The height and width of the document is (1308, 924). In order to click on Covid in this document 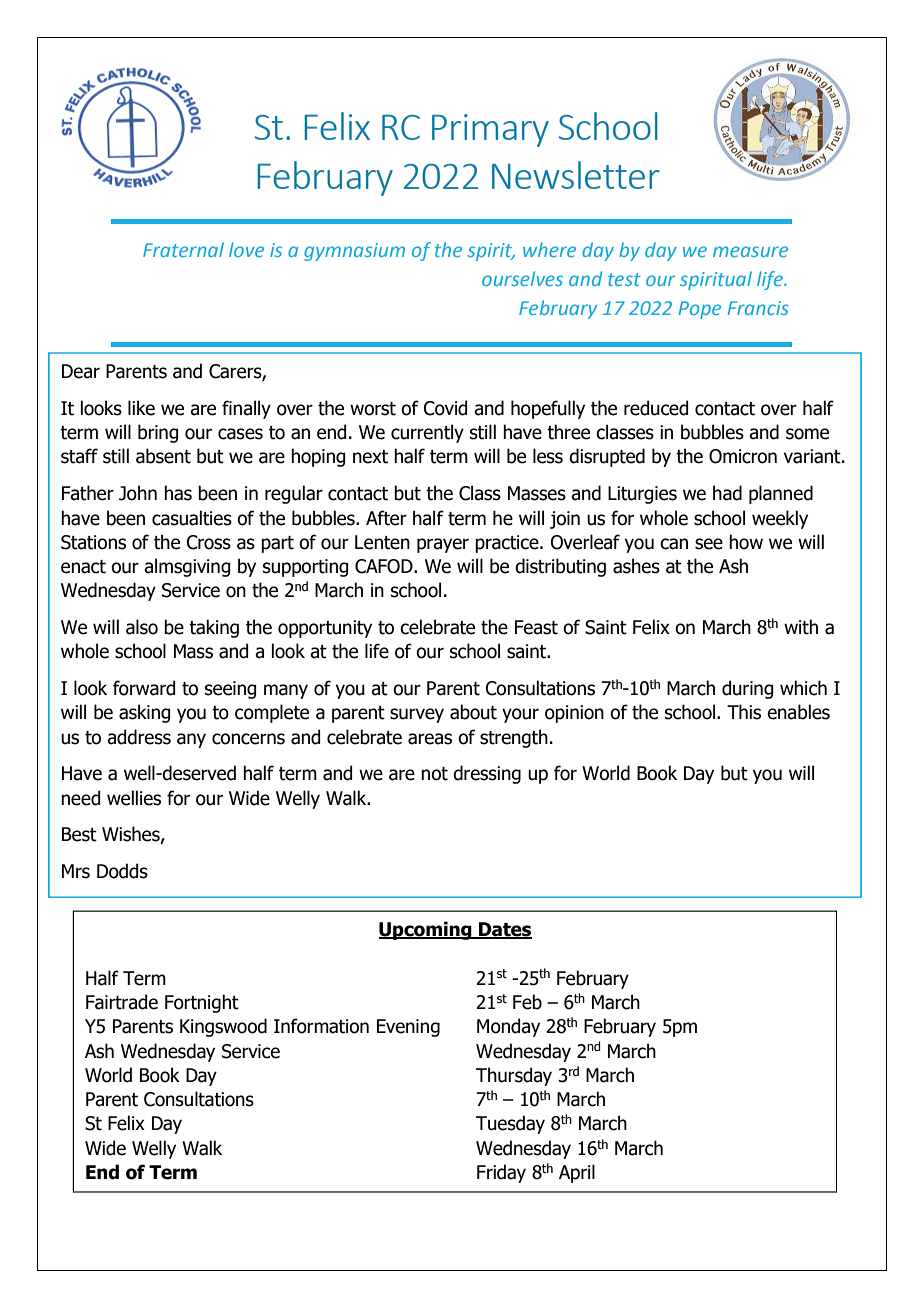, I will do `click(445, 408)`.
